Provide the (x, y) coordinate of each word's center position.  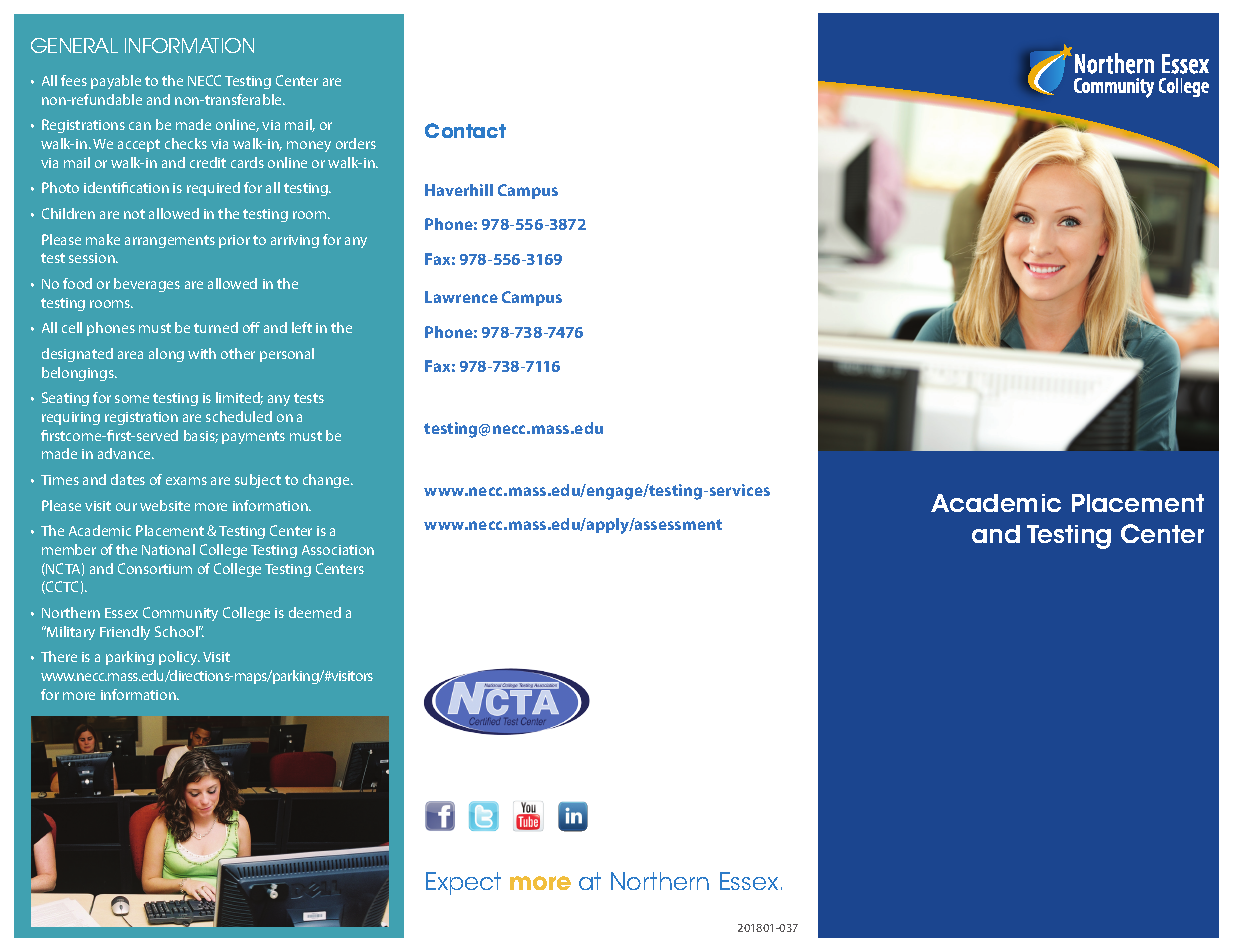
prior (234, 241)
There (59, 656)
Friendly (125, 633)
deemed (315, 612)
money (309, 146)
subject (258, 481)
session (93, 258)
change (327, 481)
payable (116, 82)
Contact (465, 130)
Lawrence (461, 297)
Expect (463, 883)
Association (338, 550)
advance (126, 453)
